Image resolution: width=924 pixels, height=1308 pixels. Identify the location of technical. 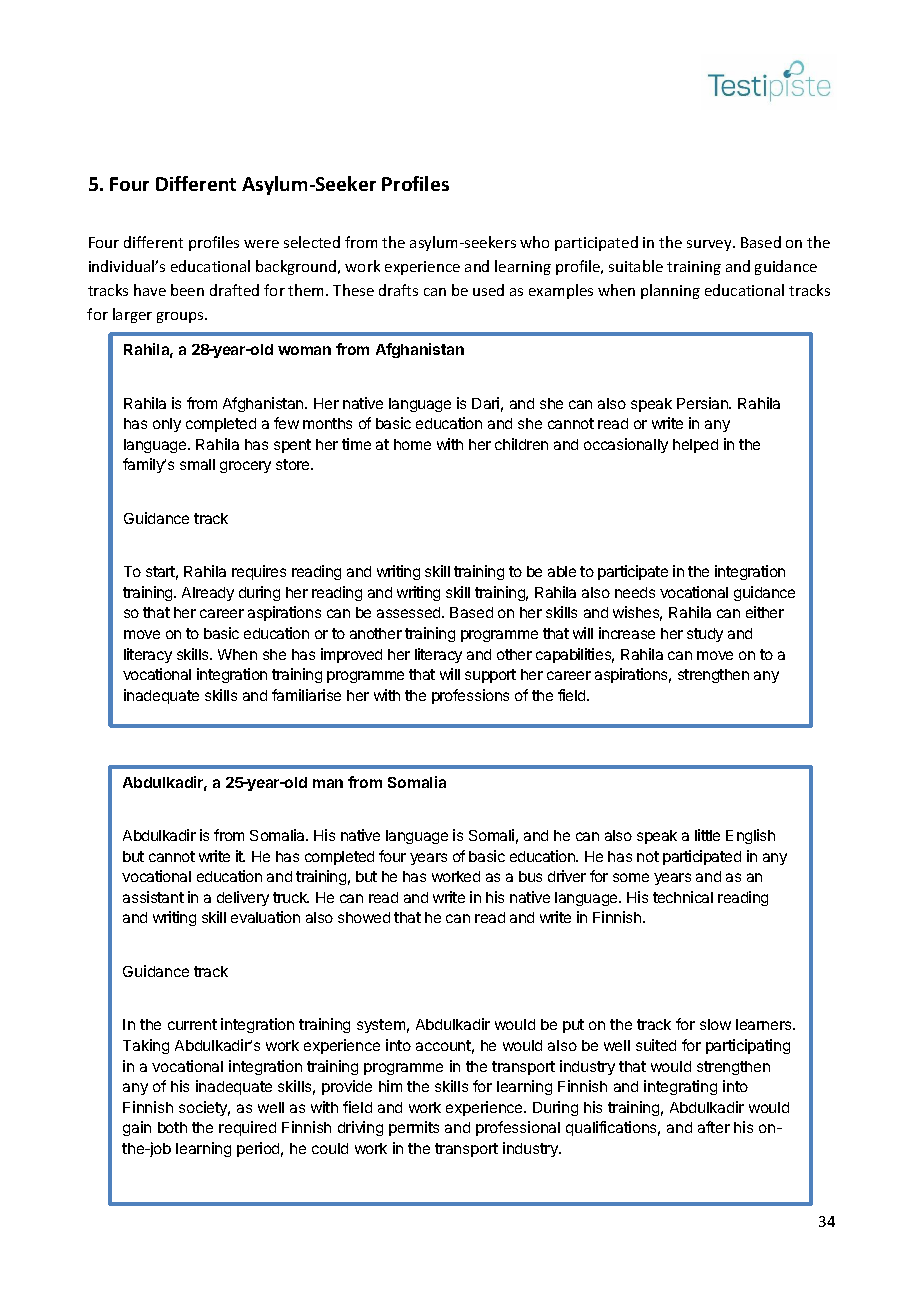
(683, 897).
